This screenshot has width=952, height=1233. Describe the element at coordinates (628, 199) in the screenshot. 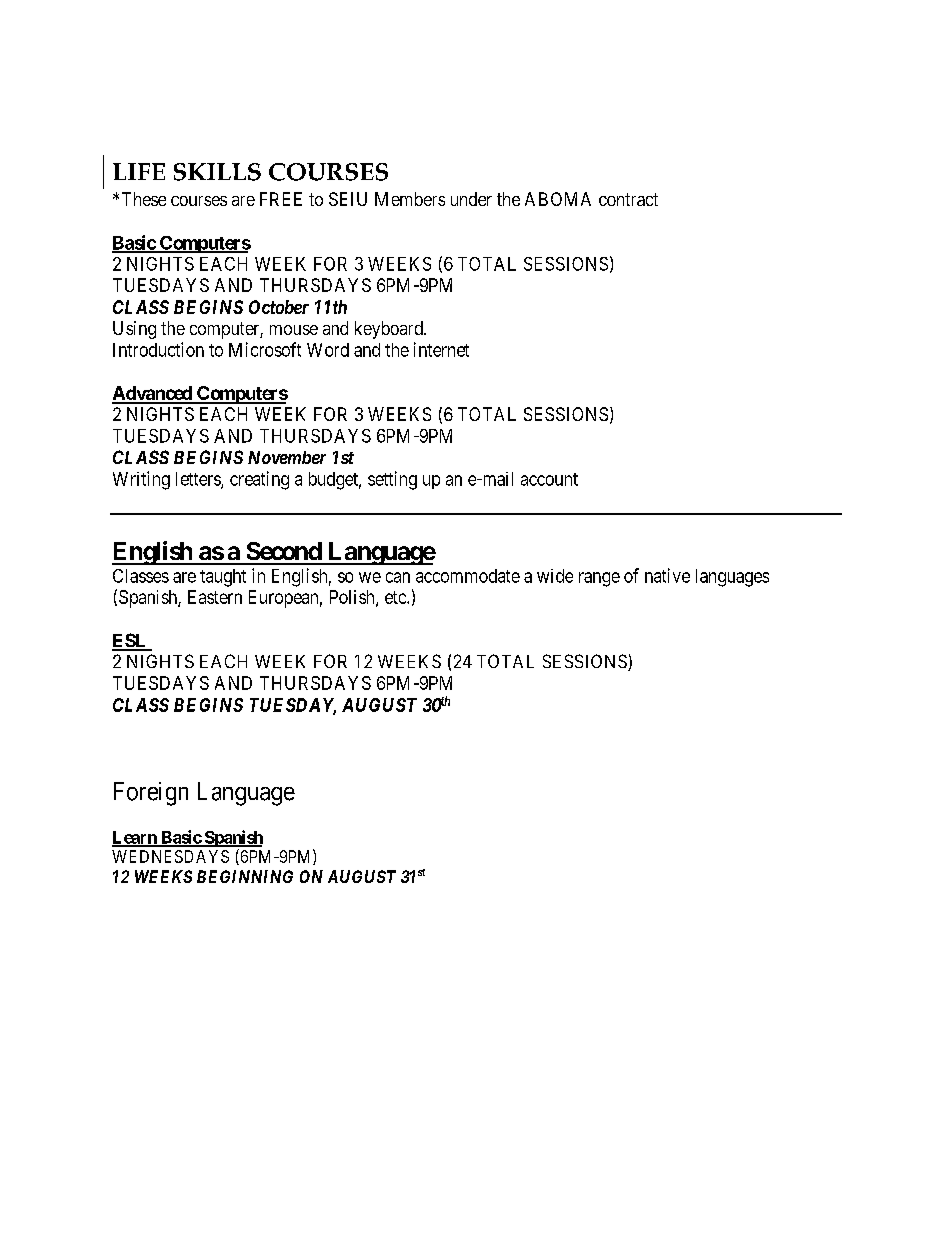

I see `contract` at that location.
